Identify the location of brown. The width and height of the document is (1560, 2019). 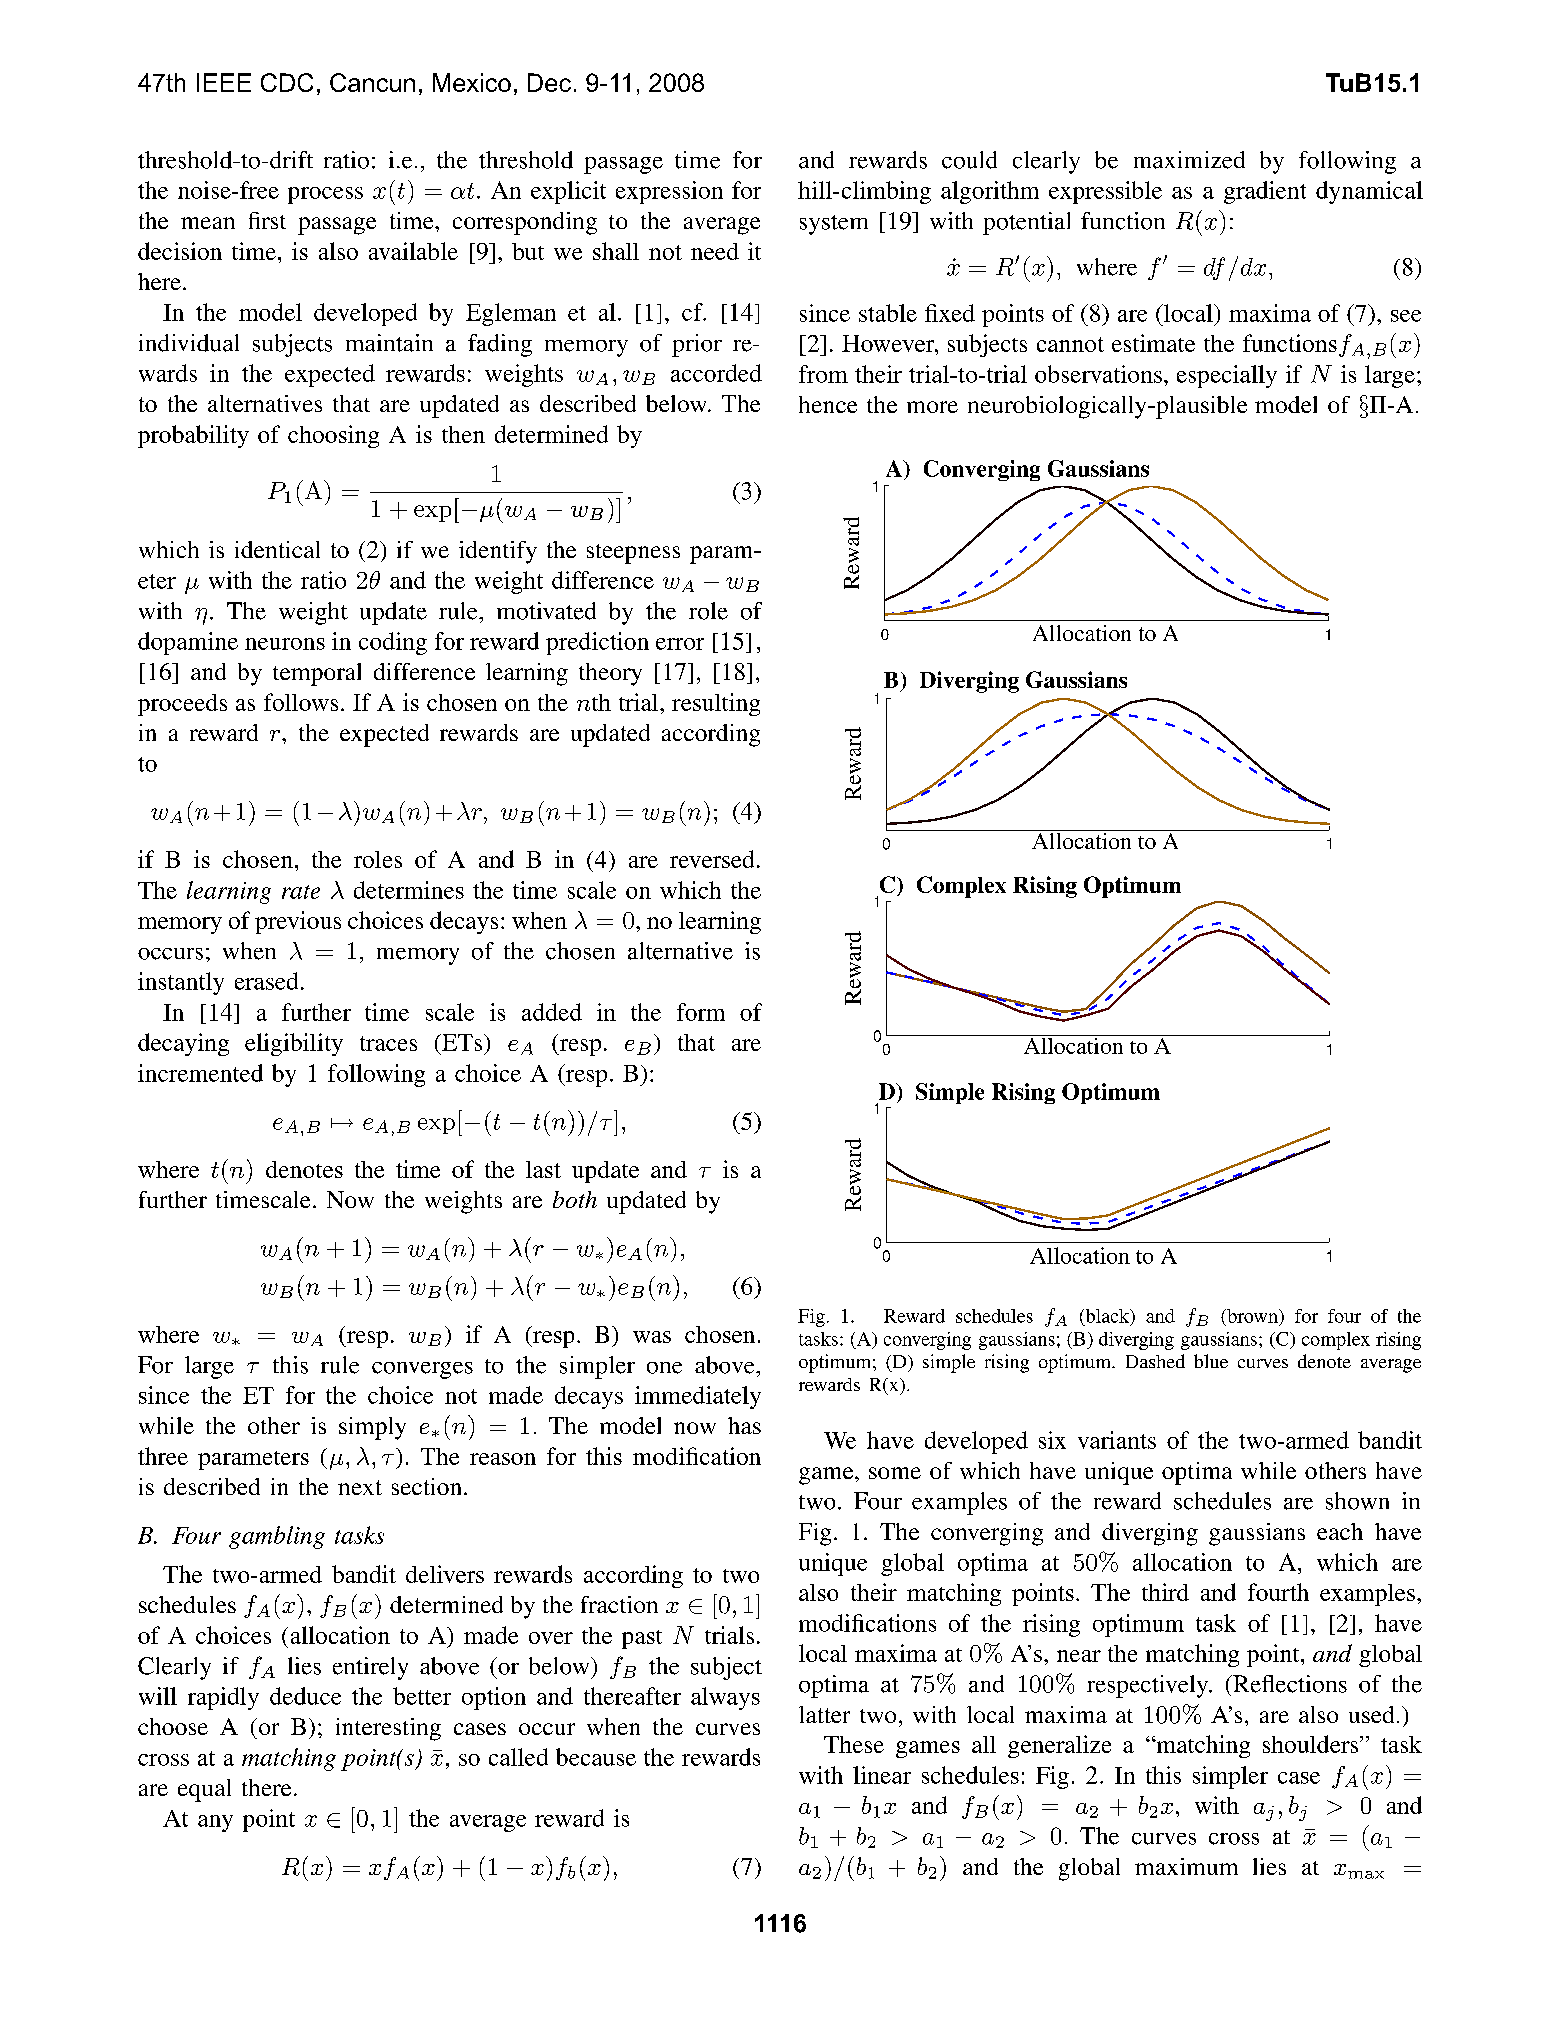
(1252, 1316).
